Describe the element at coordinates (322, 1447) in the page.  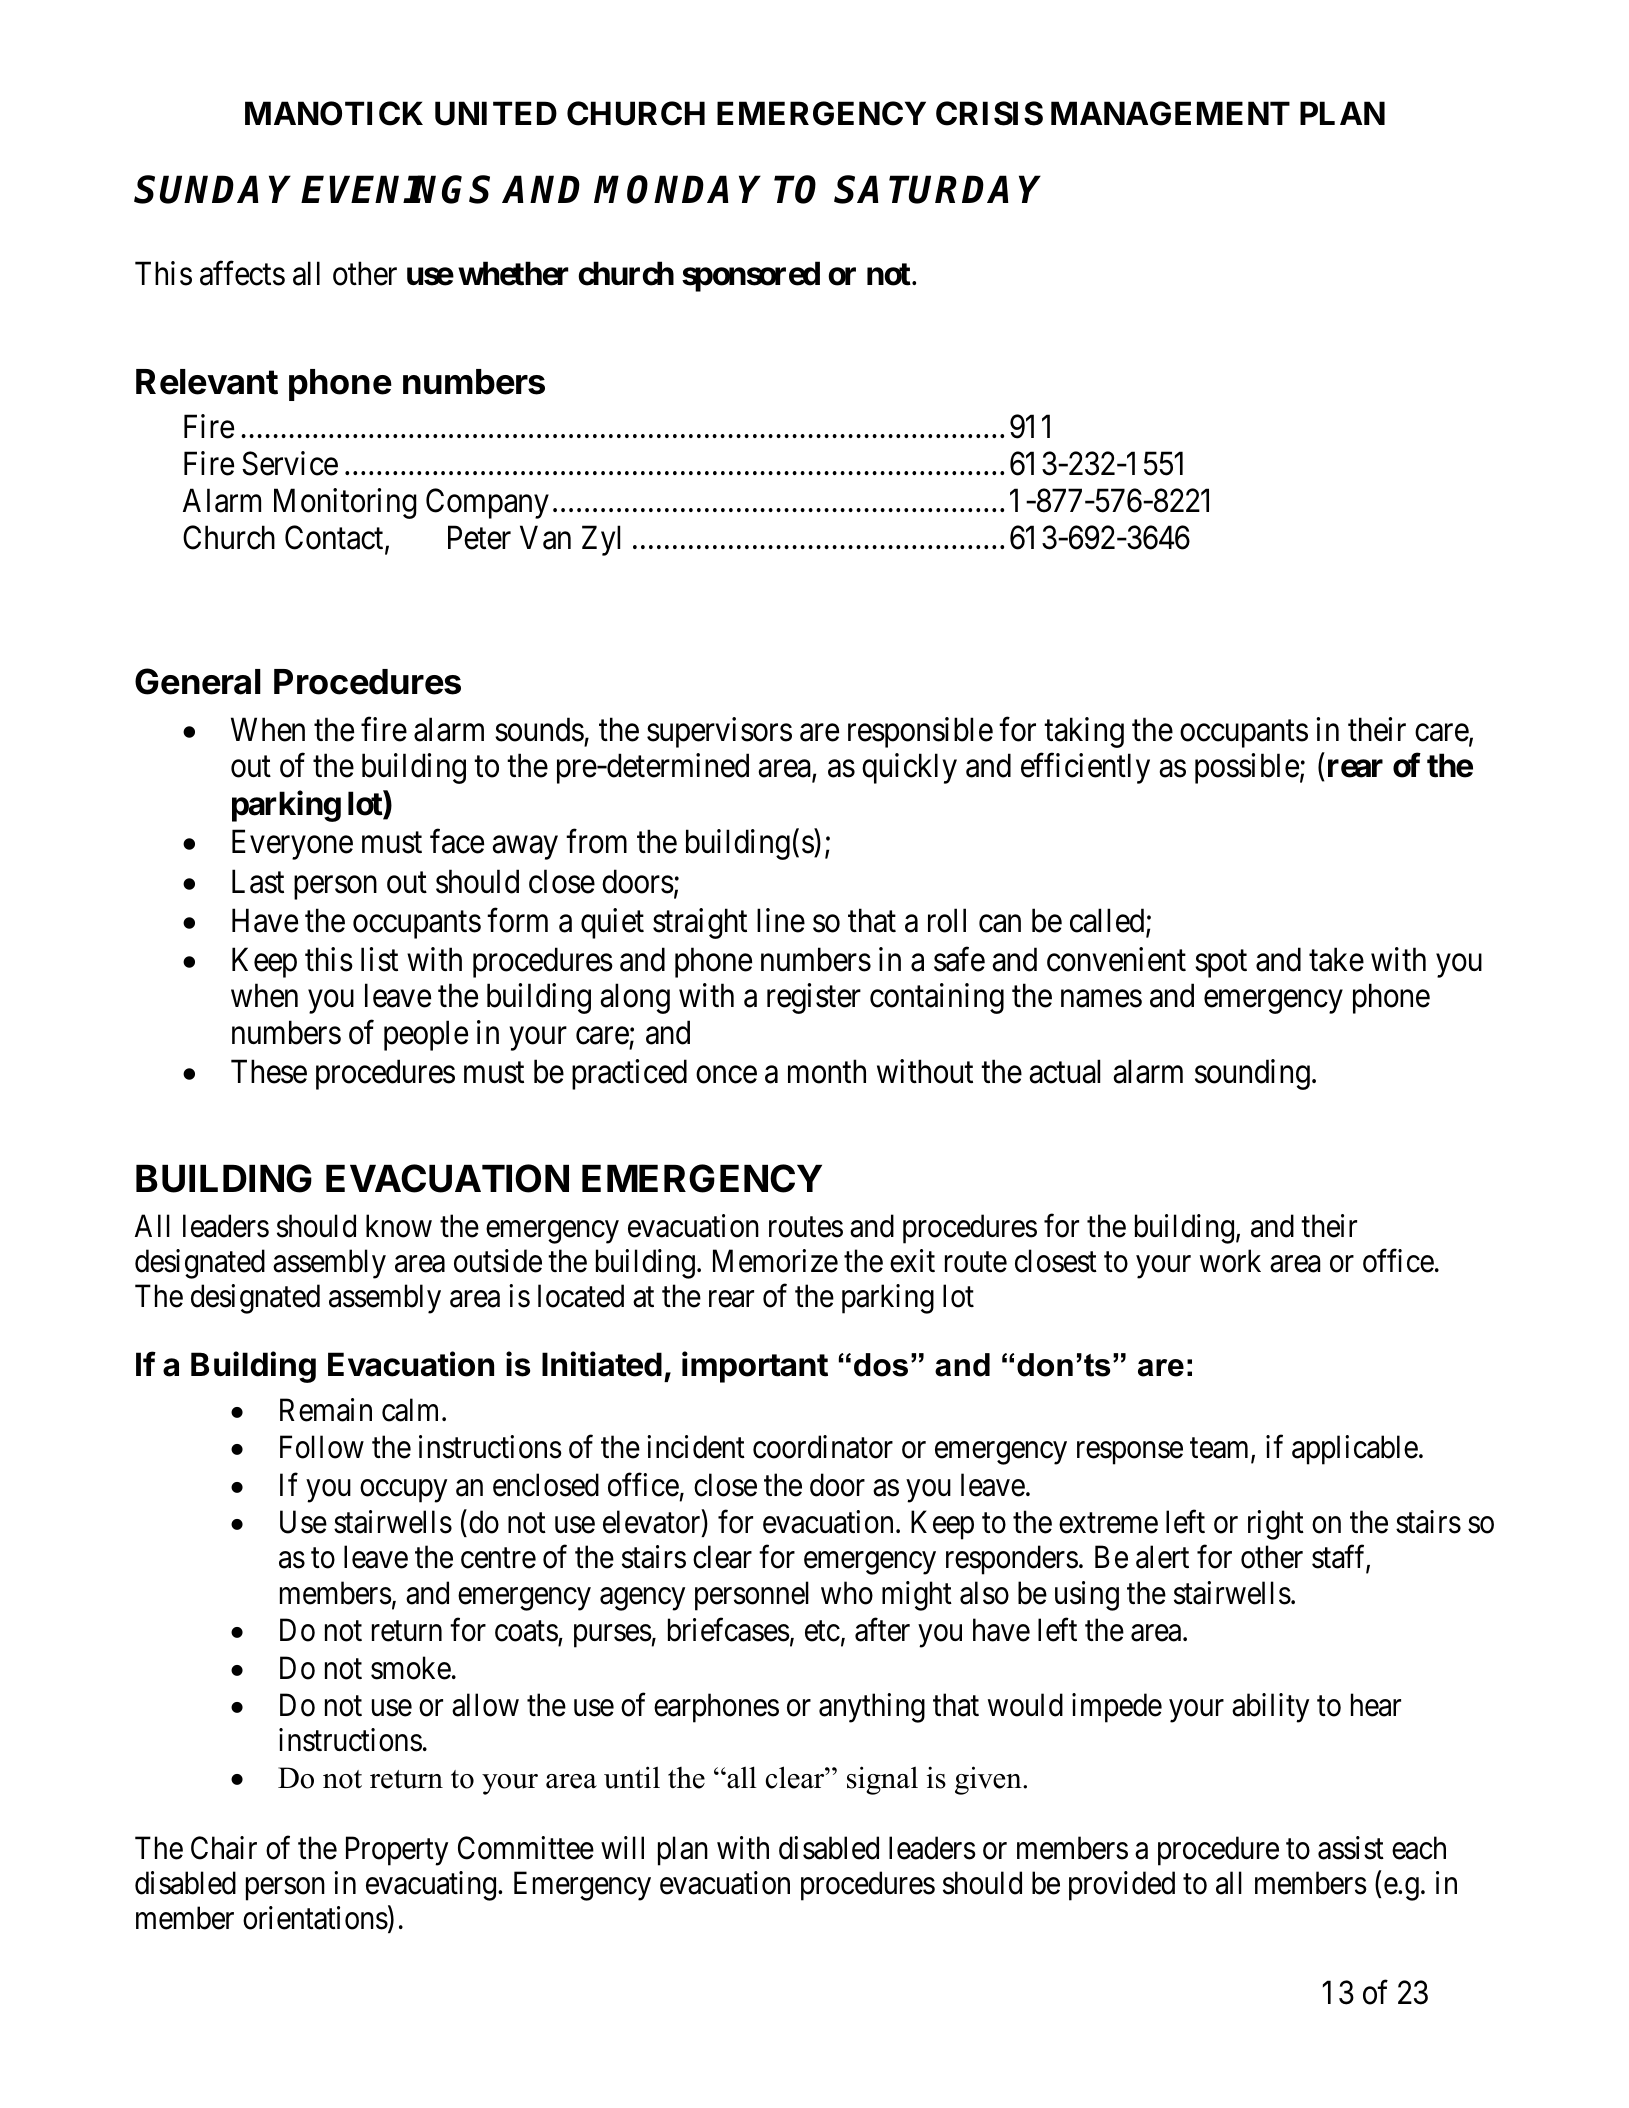
I see `Follow` at that location.
